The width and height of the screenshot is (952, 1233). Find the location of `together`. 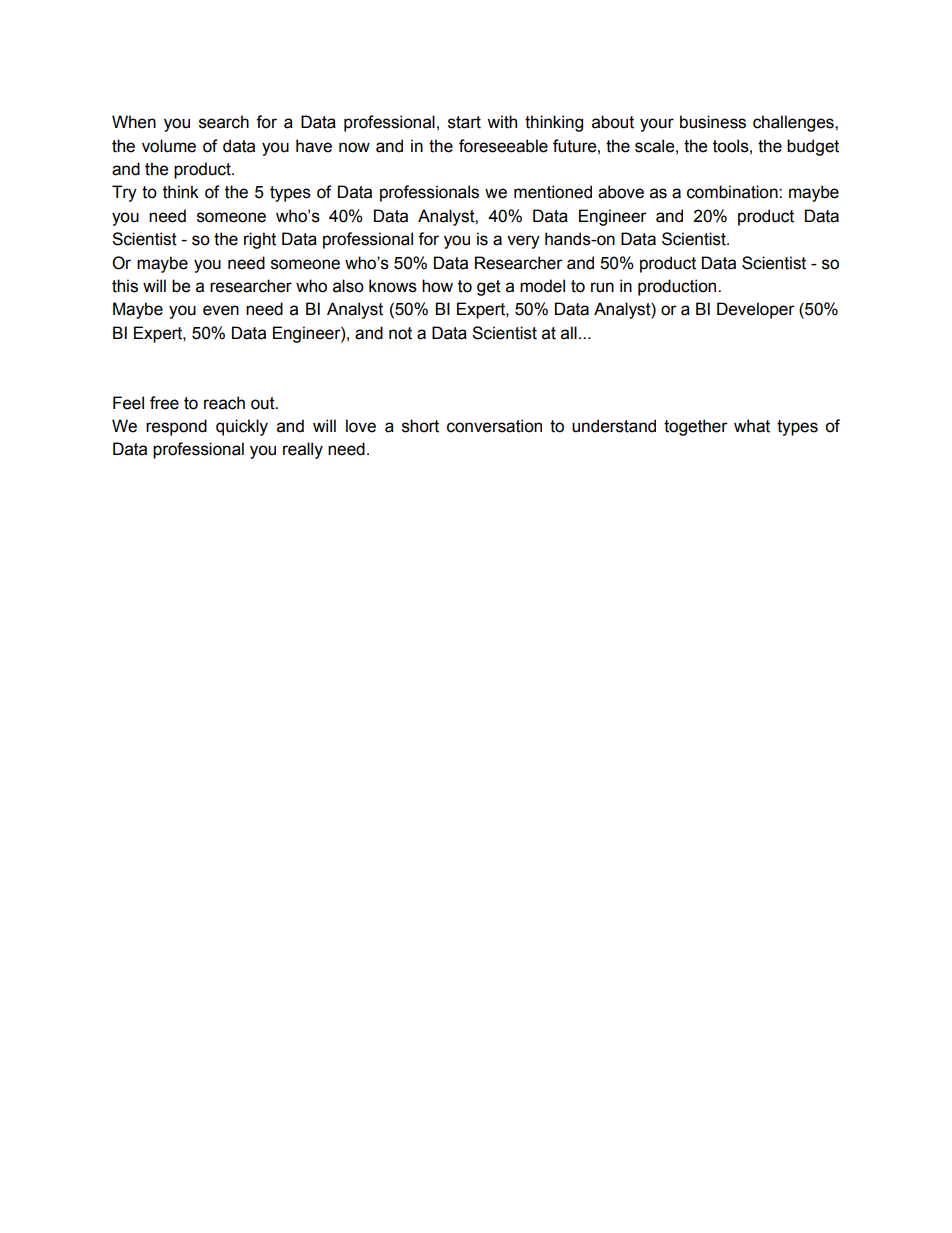

together is located at coordinates (696, 427).
